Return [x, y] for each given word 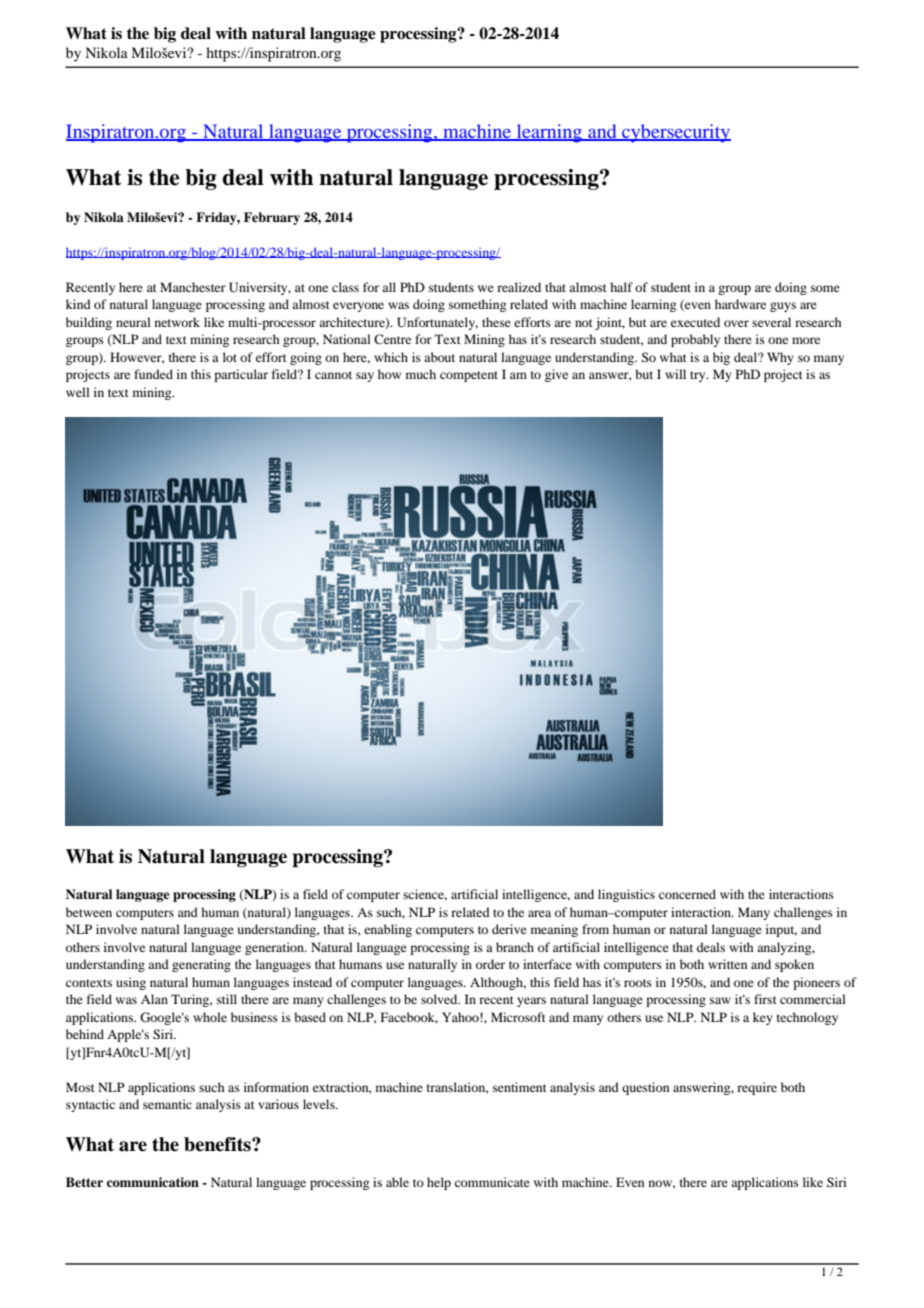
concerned [687, 894]
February [272, 218]
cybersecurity [675, 133]
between [89, 912]
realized [519, 287]
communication [153, 1182]
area [539, 913]
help [439, 1183]
